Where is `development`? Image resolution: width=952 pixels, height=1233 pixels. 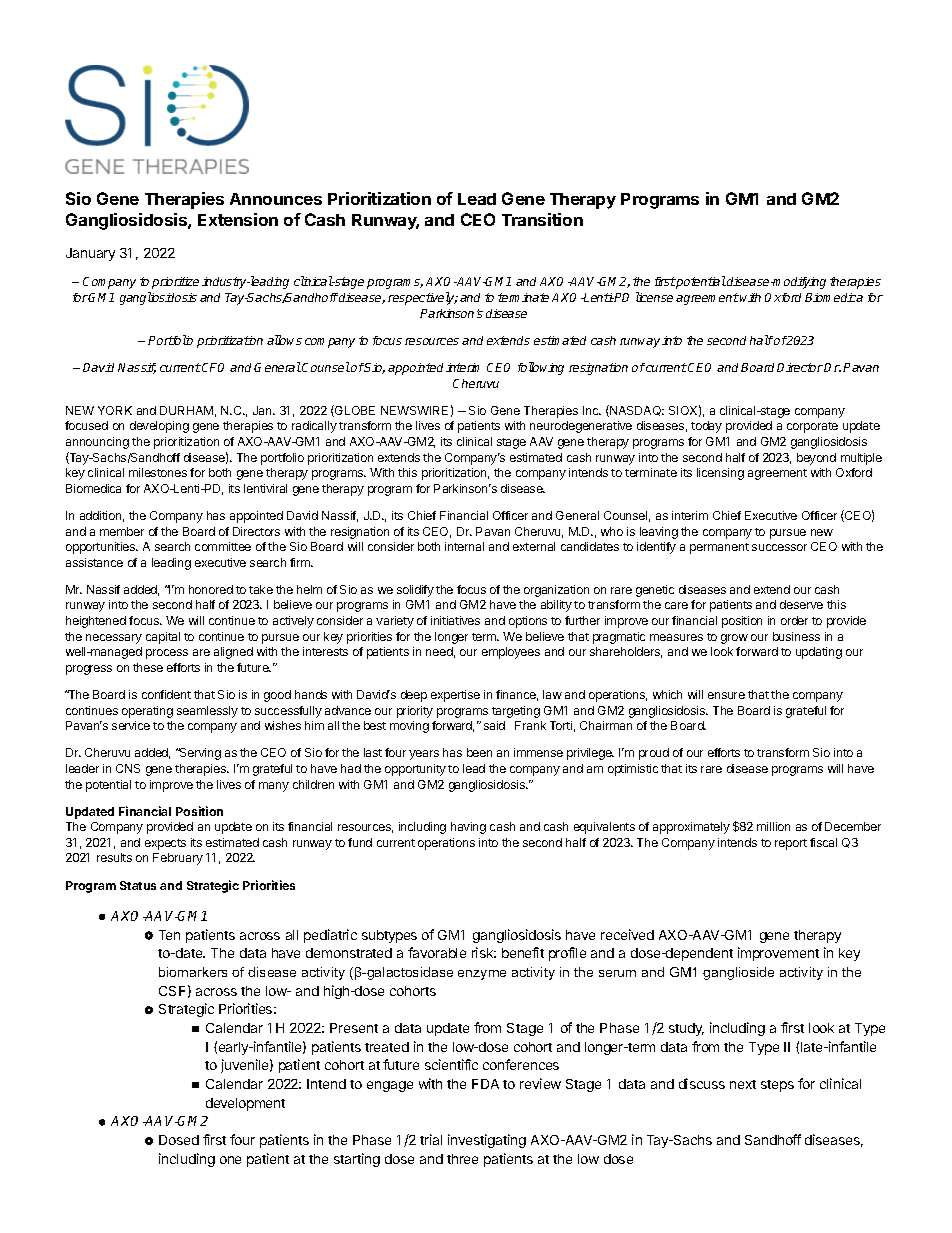
development is located at coordinates (245, 1104).
